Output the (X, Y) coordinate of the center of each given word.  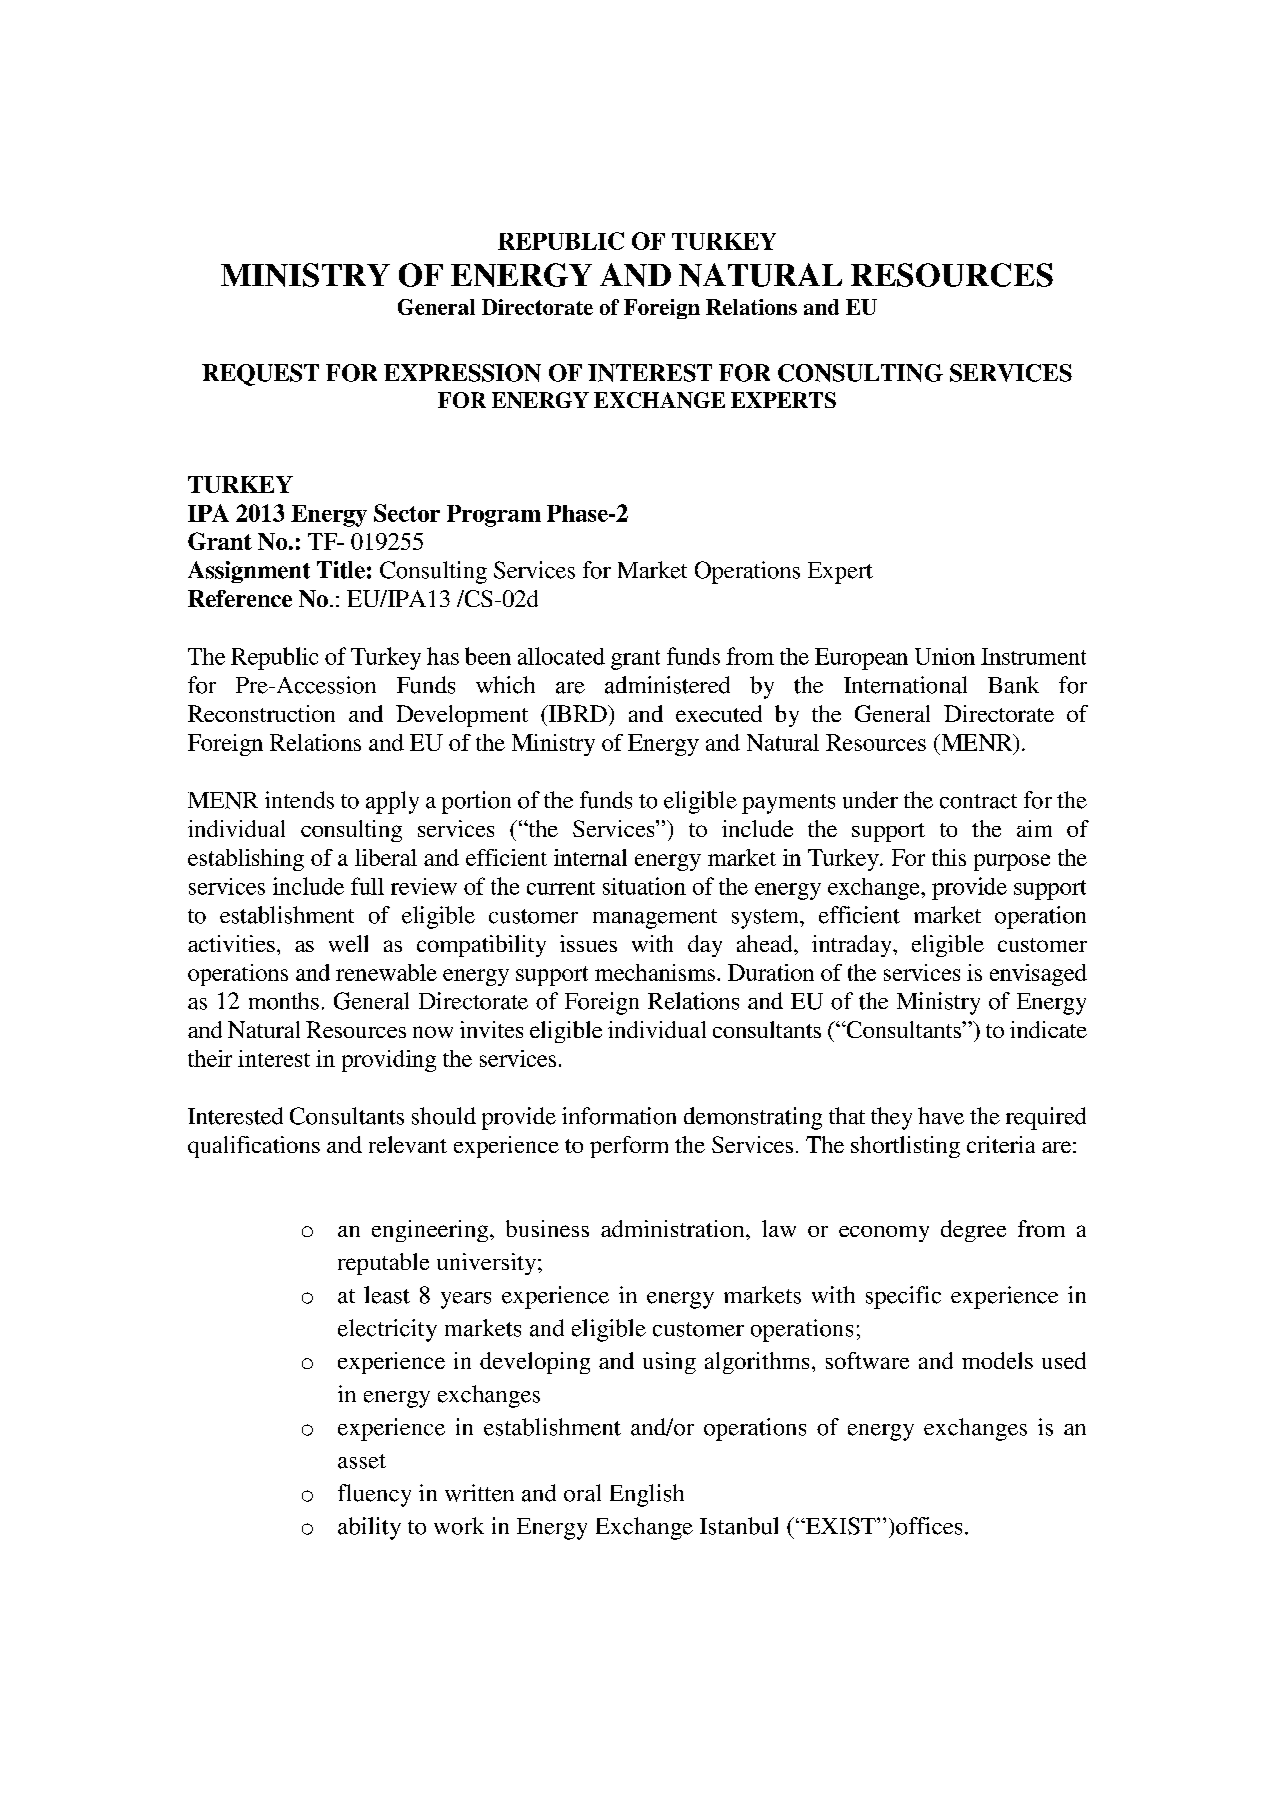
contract (978, 801)
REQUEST (260, 375)
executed (719, 713)
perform (629, 1147)
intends (299, 800)
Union (945, 656)
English (647, 1495)
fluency (374, 1495)
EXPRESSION (462, 373)
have (941, 1116)
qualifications (254, 1147)
